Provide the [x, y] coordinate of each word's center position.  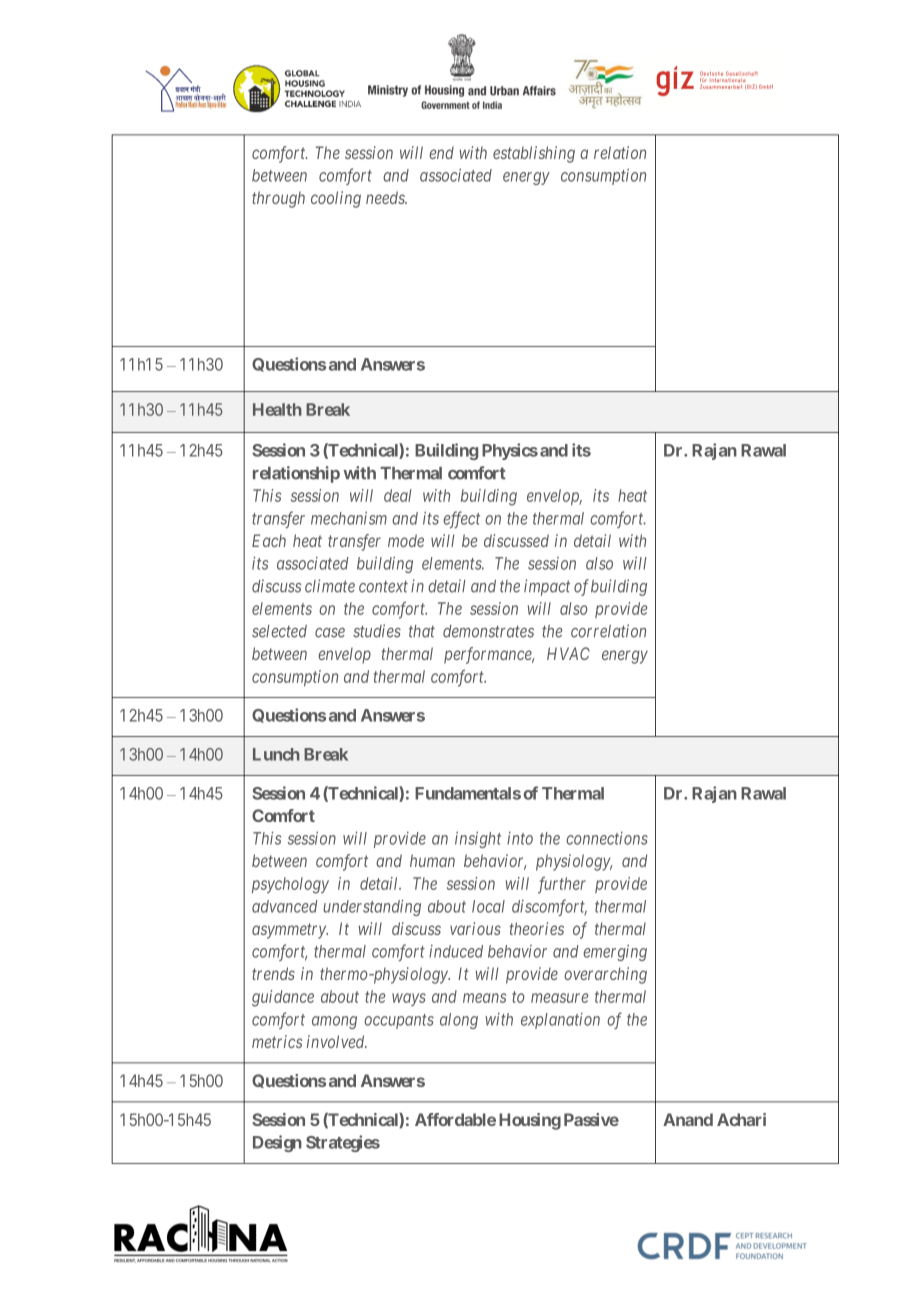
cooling [336, 199]
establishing [534, 154]
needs [386, 197]
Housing [530, 1121]
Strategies [343, 1143]
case [330, 633]
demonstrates [488, 631]
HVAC [568, 653]
